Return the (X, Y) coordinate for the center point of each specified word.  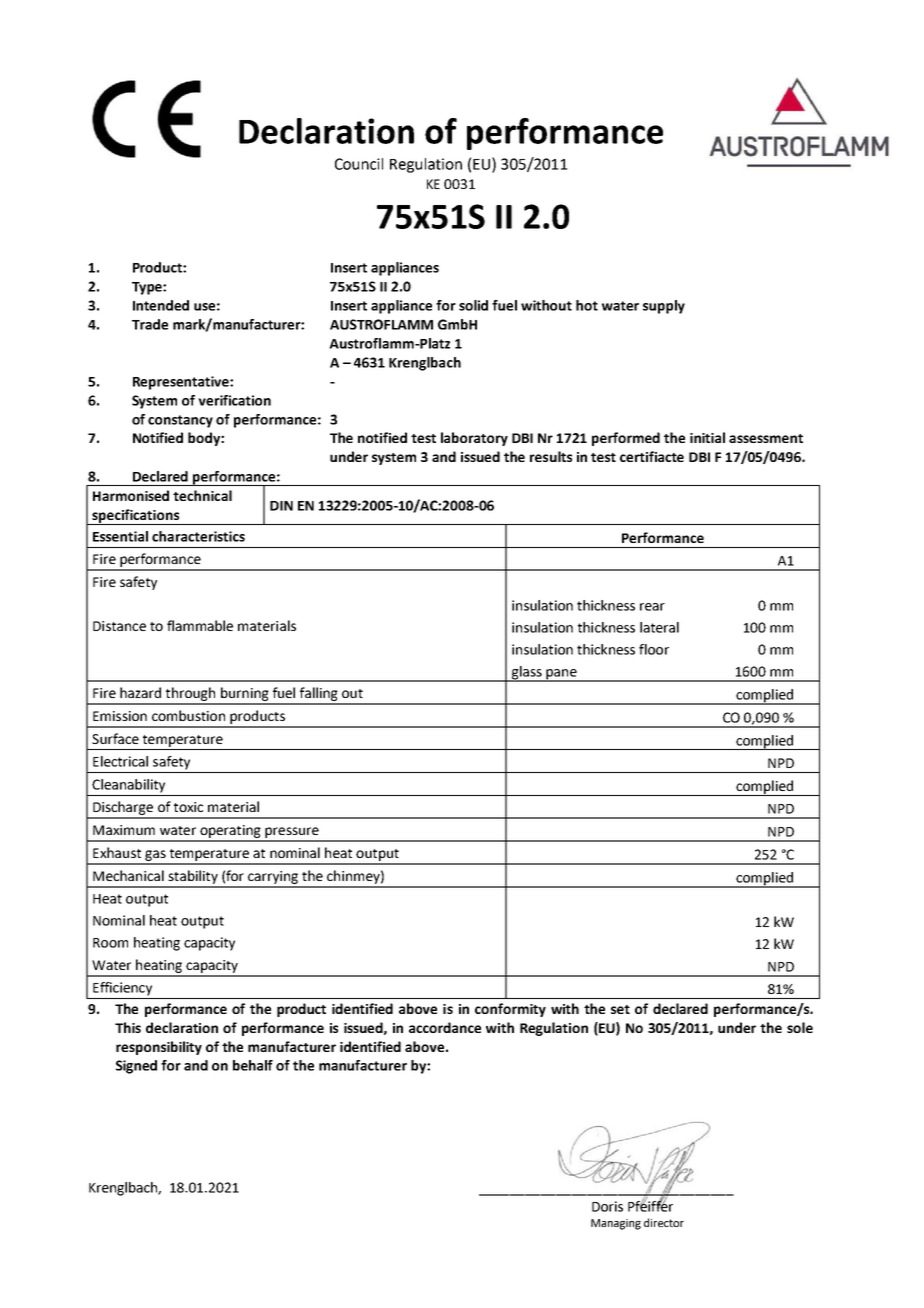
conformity (510, 1010)
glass (526, 674)
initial (707, 437)
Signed (136, 1067)
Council (359, 164)
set (620, 1009)
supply (664, 307)
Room (110, 943)
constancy (180, 421)
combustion (188, 715)
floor (654, 649)
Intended (161, 305)
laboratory (474, 439)
